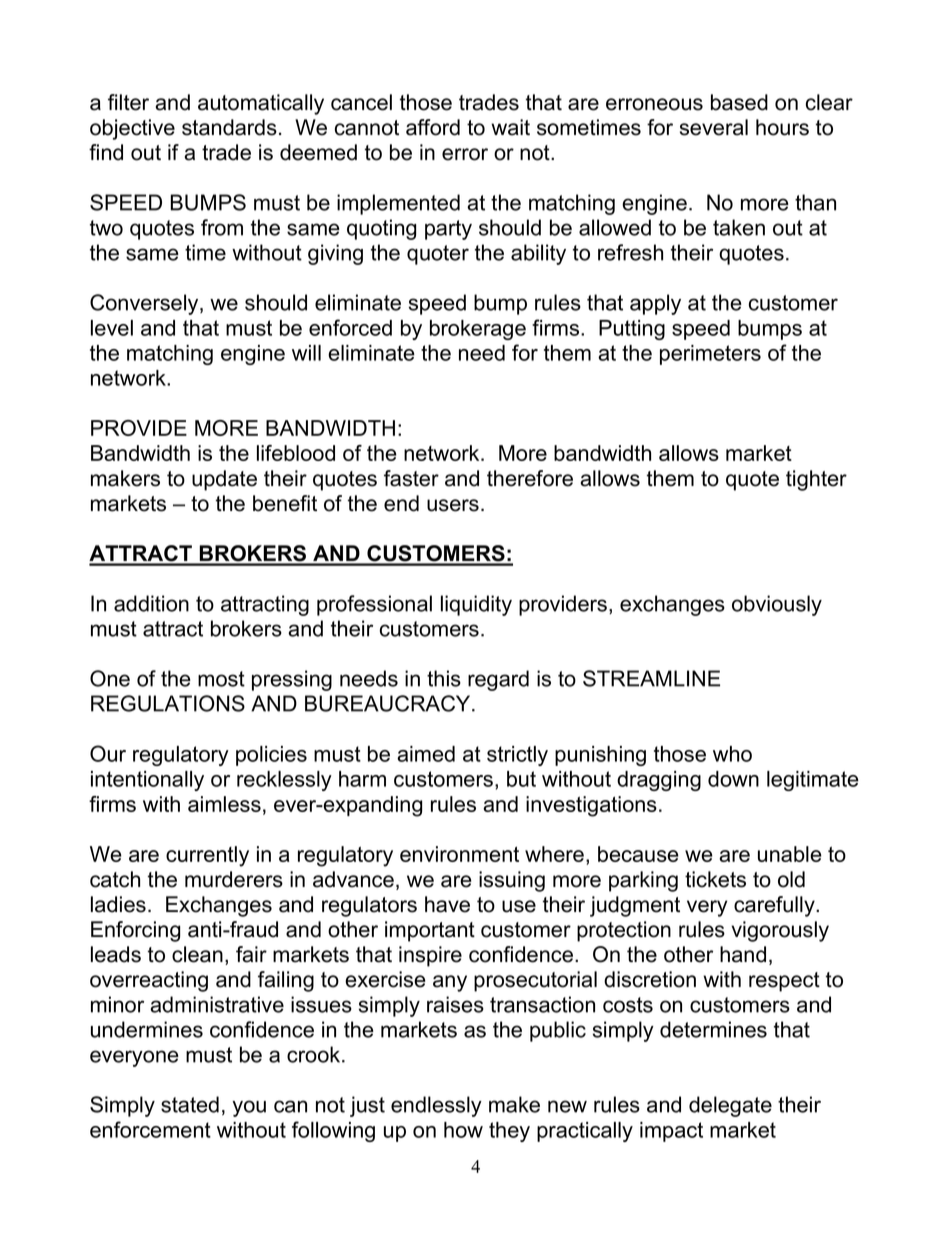  Describe the element at coordinates (224, 480) in the screenshot. I see `update` at that location.
